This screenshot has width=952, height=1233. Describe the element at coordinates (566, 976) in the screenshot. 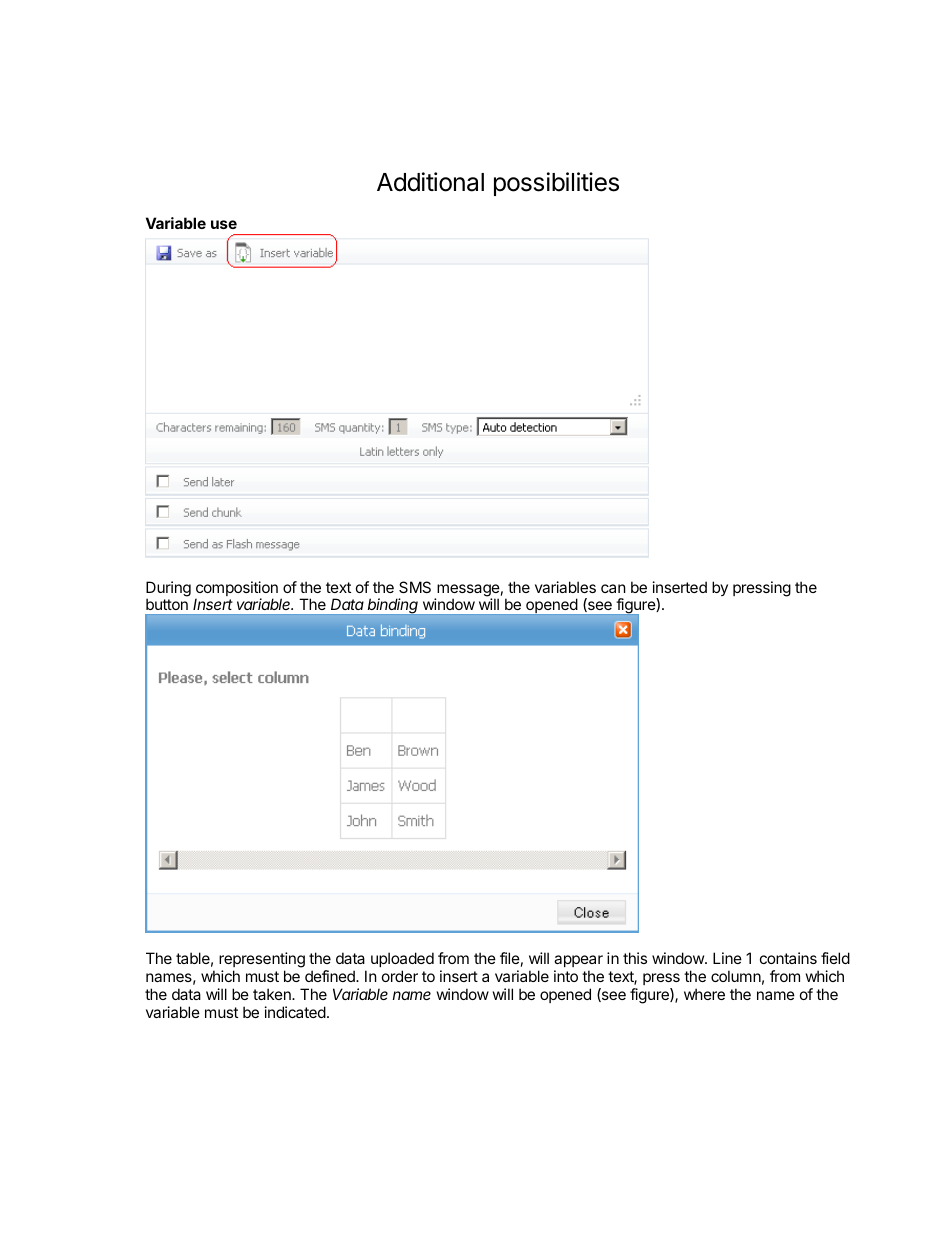

I see `into` at that location.
